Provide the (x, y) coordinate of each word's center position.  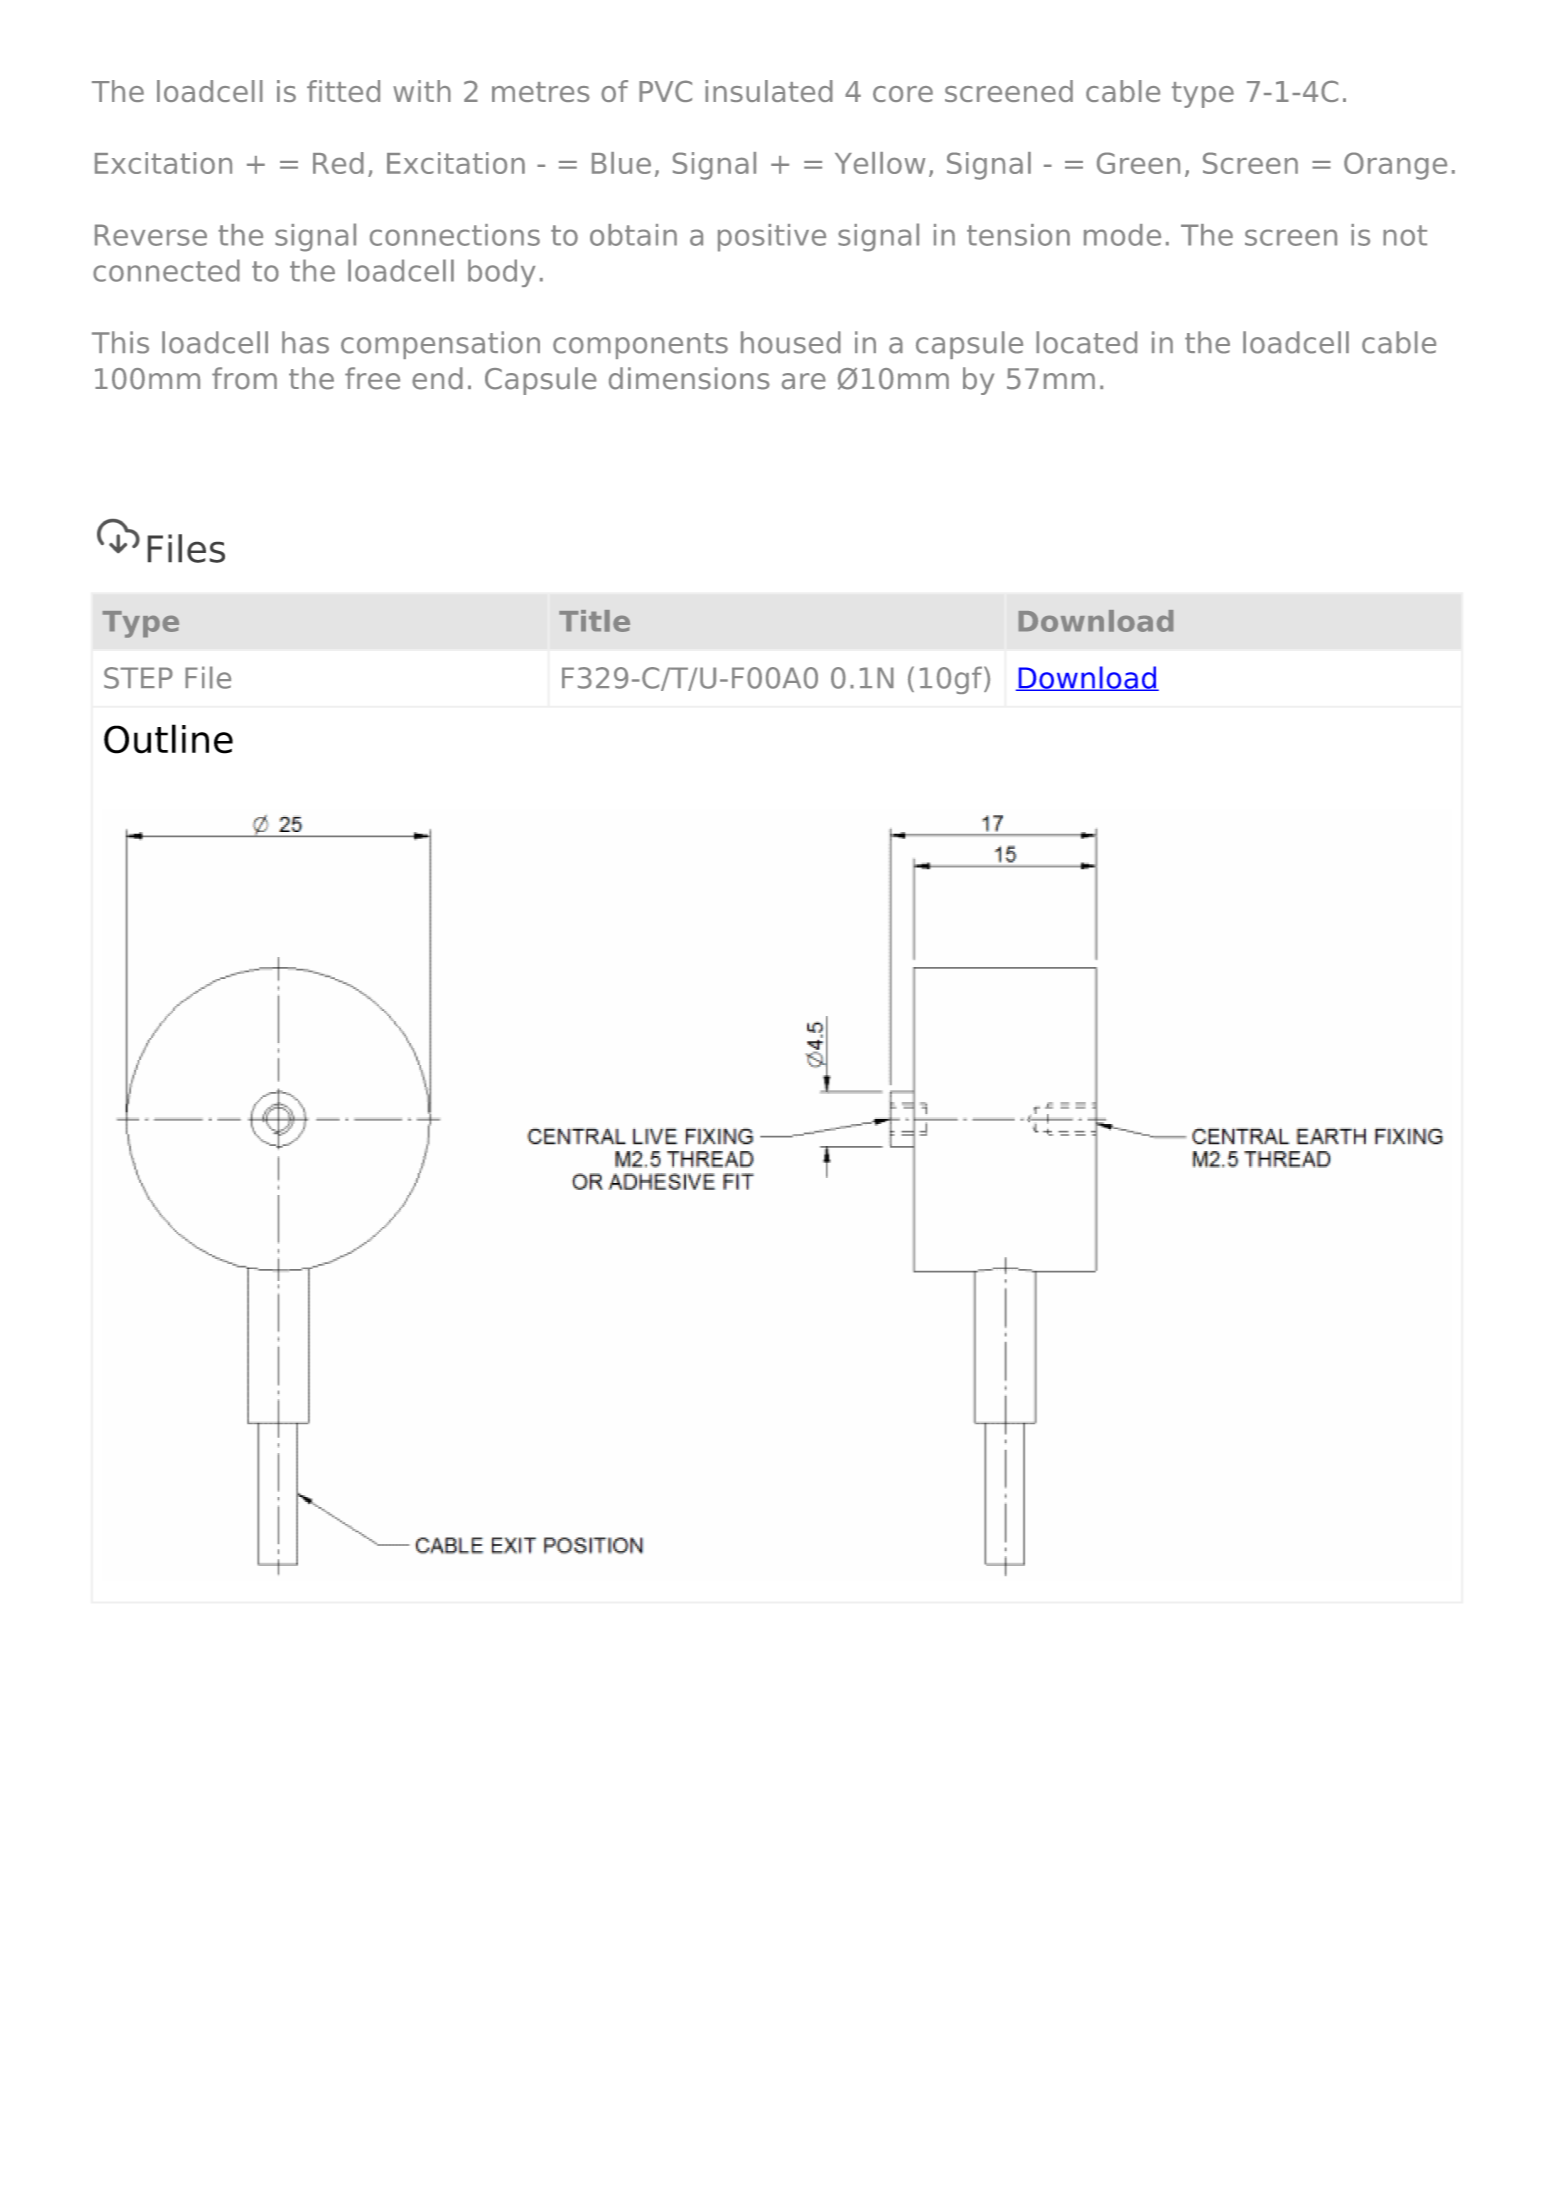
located (1086, 342)
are (804, 381)
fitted (343, 91)
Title (594, 621)
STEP (138, 678)
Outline (168, 739)
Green (1138, 163)
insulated (769, 91)
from (244, 378)
